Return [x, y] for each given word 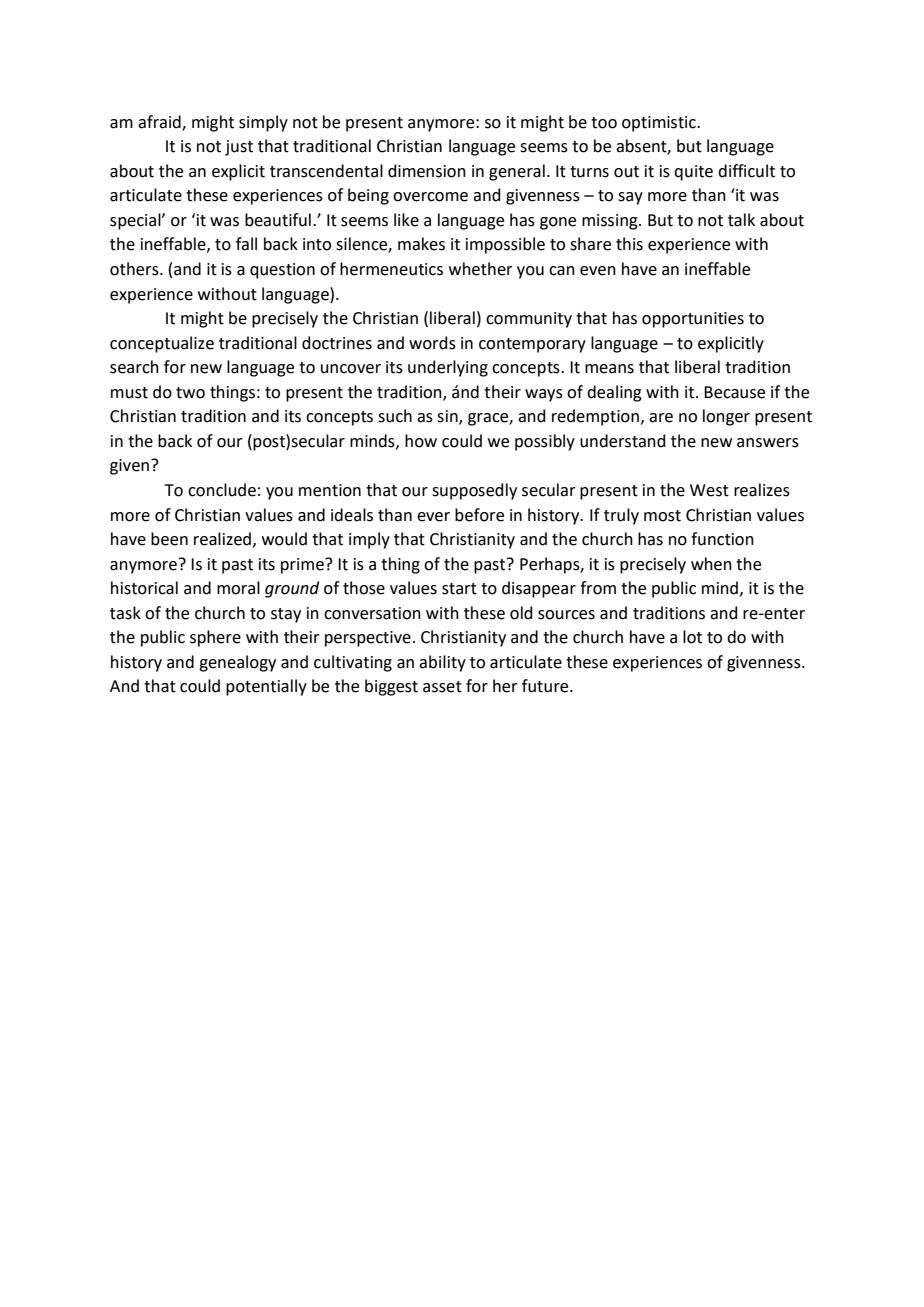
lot [692, 637]
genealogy [237, 663]
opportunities [693, 320]
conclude [222, 490]
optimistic [660, 124]
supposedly [474, 491]
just [239, 148]
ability [442, 663]
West [709, 490]
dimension [427, 171]
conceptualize [162, 344]
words [432, 343]
